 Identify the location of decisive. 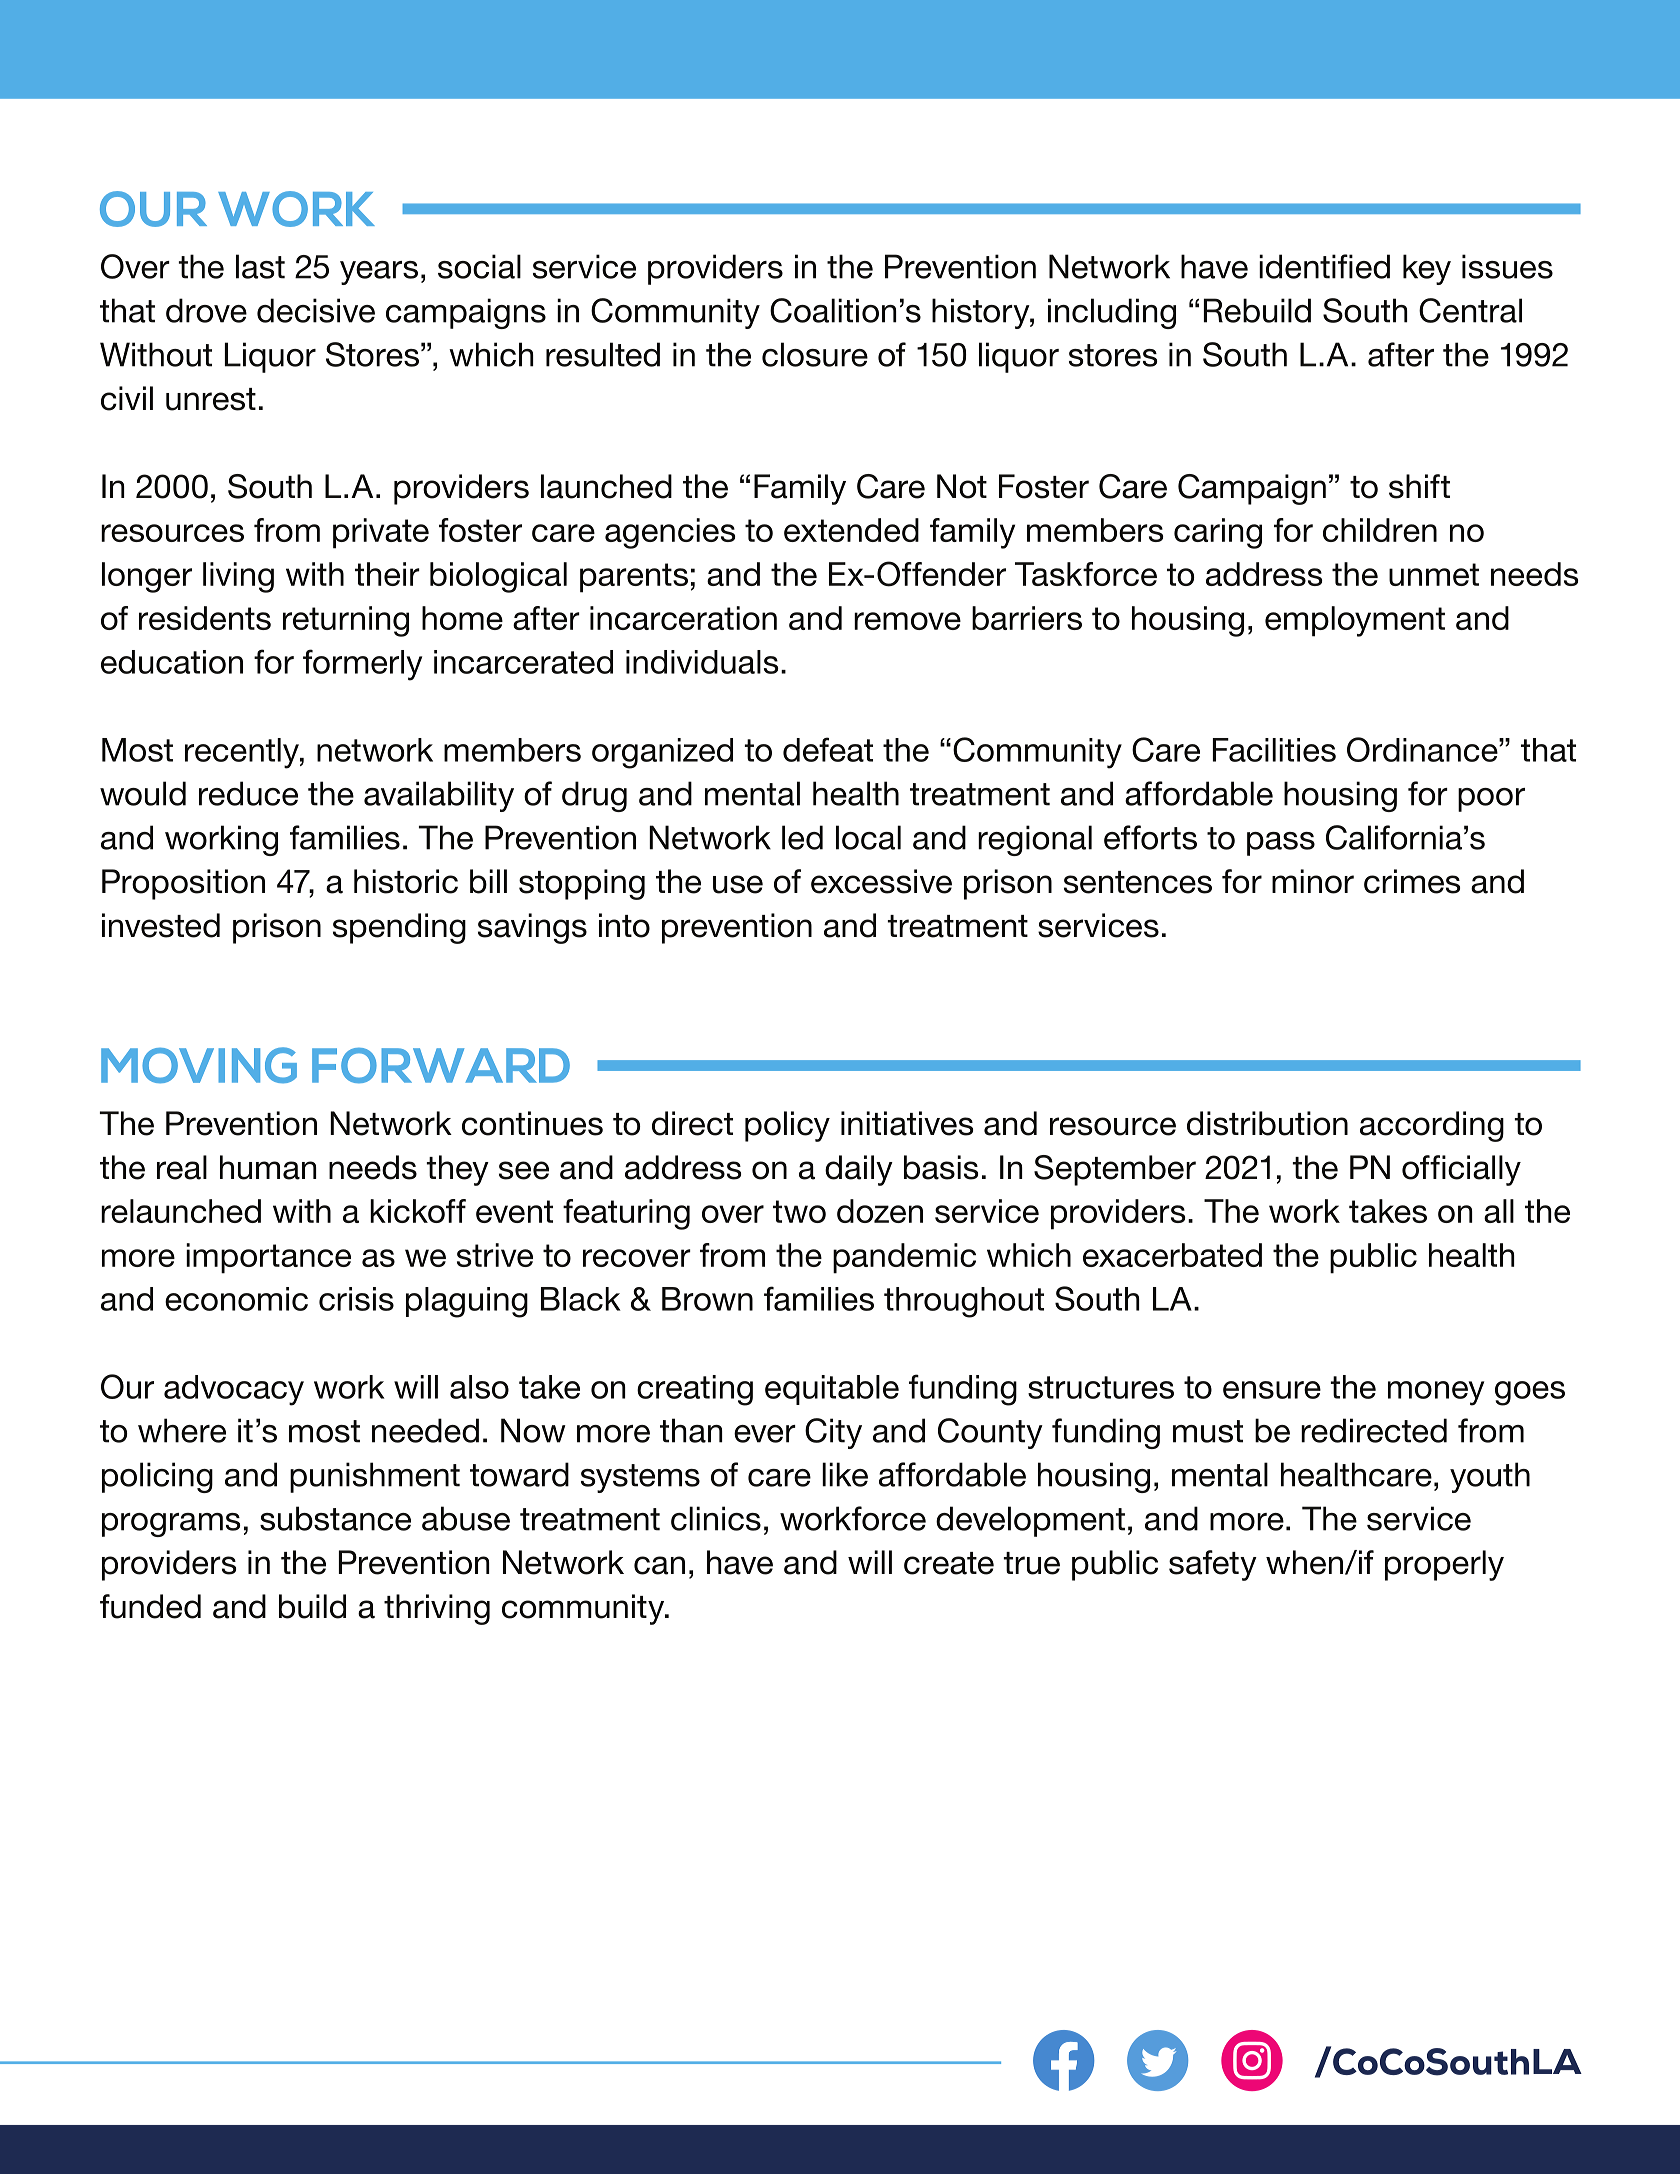
(316, 310).
